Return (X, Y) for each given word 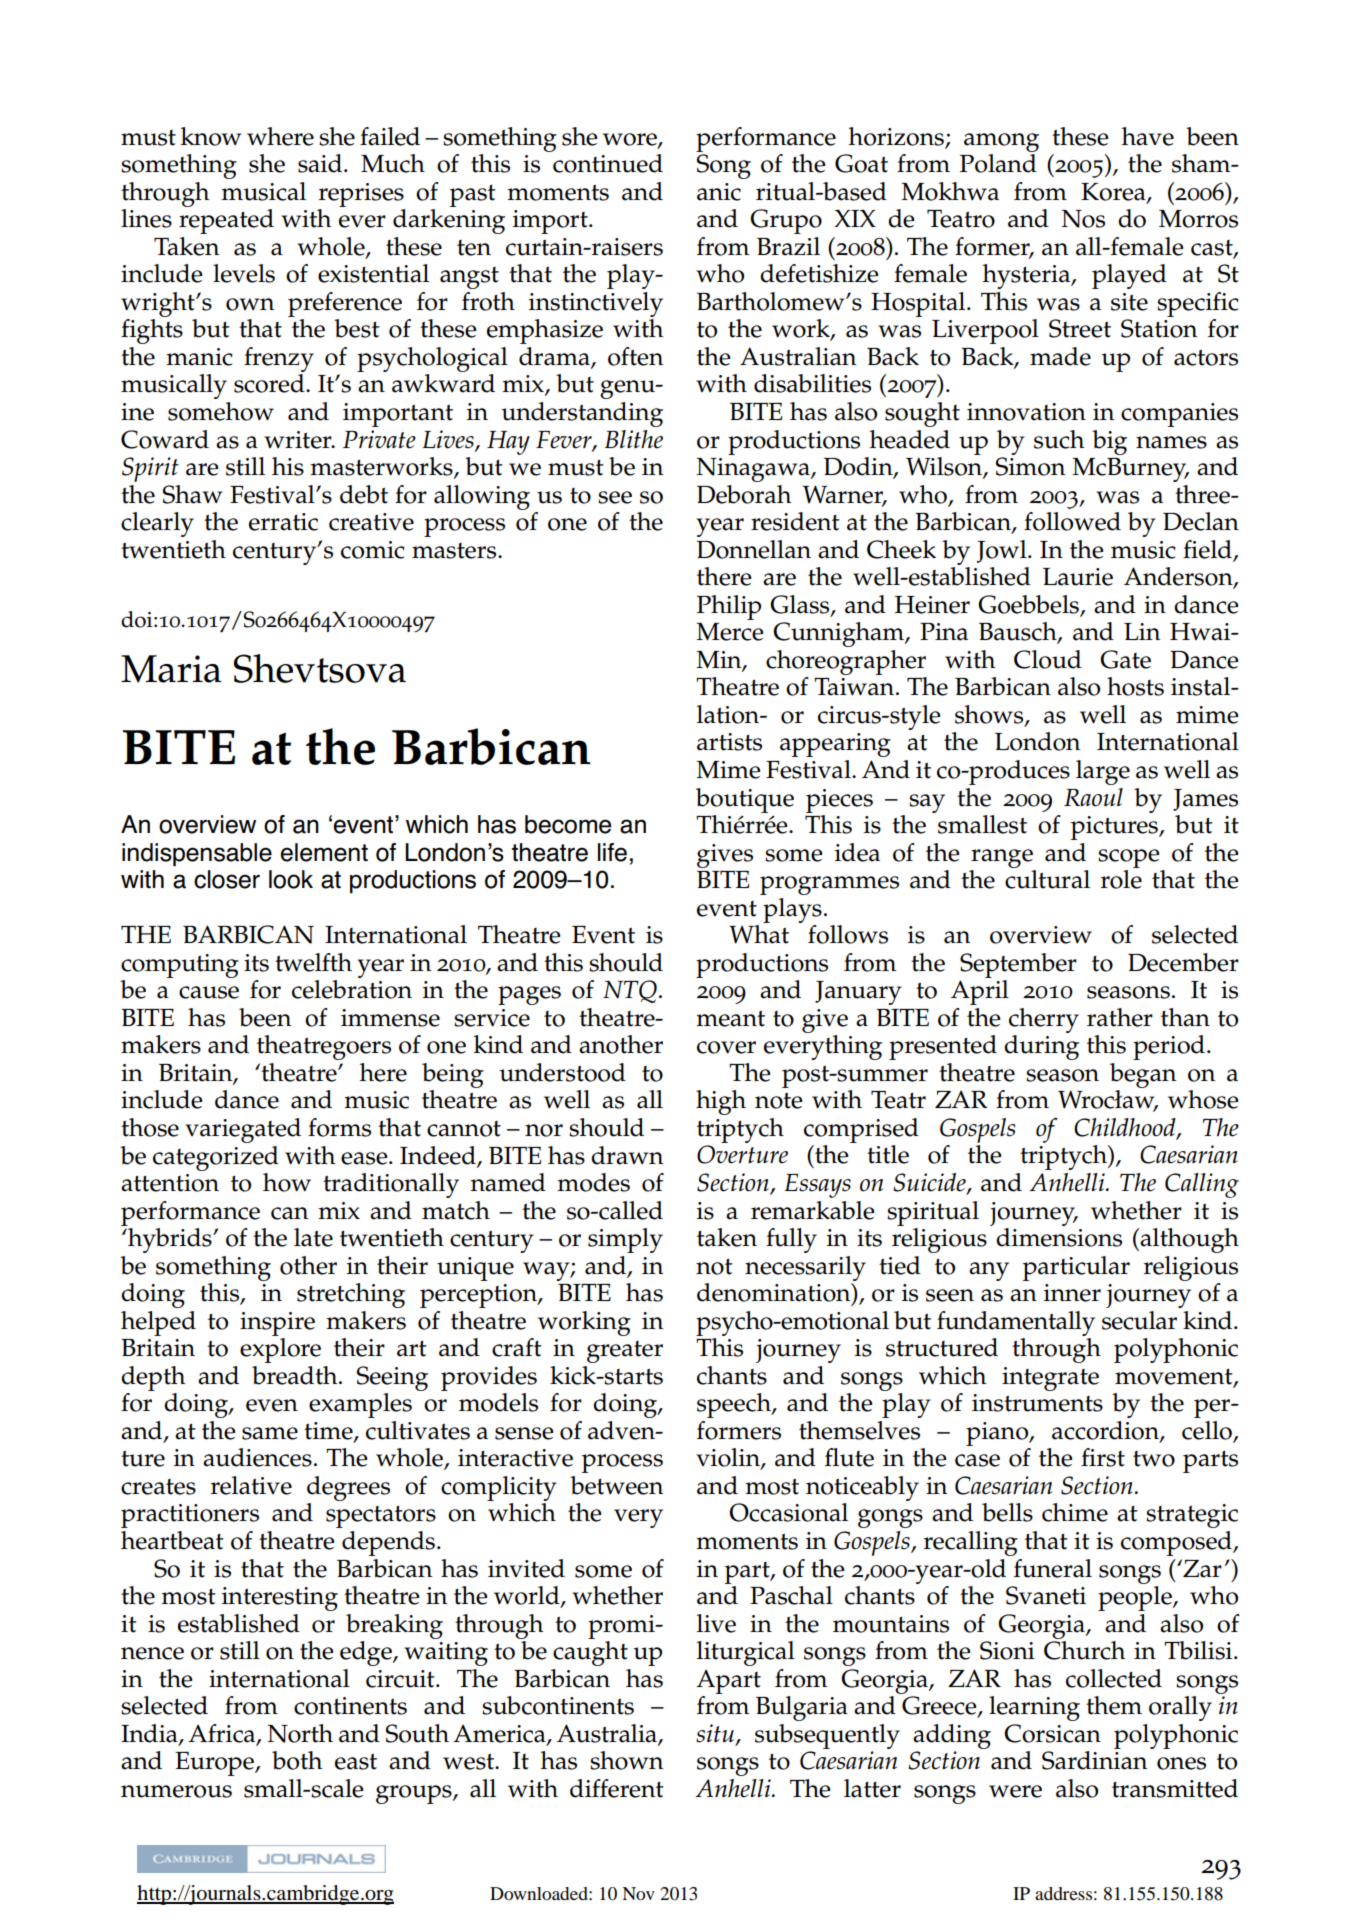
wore (631, 140)
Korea (1114, 193)
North (300, 1733)
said (321, 163)
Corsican (1052, 1733)
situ (715, 1733)
